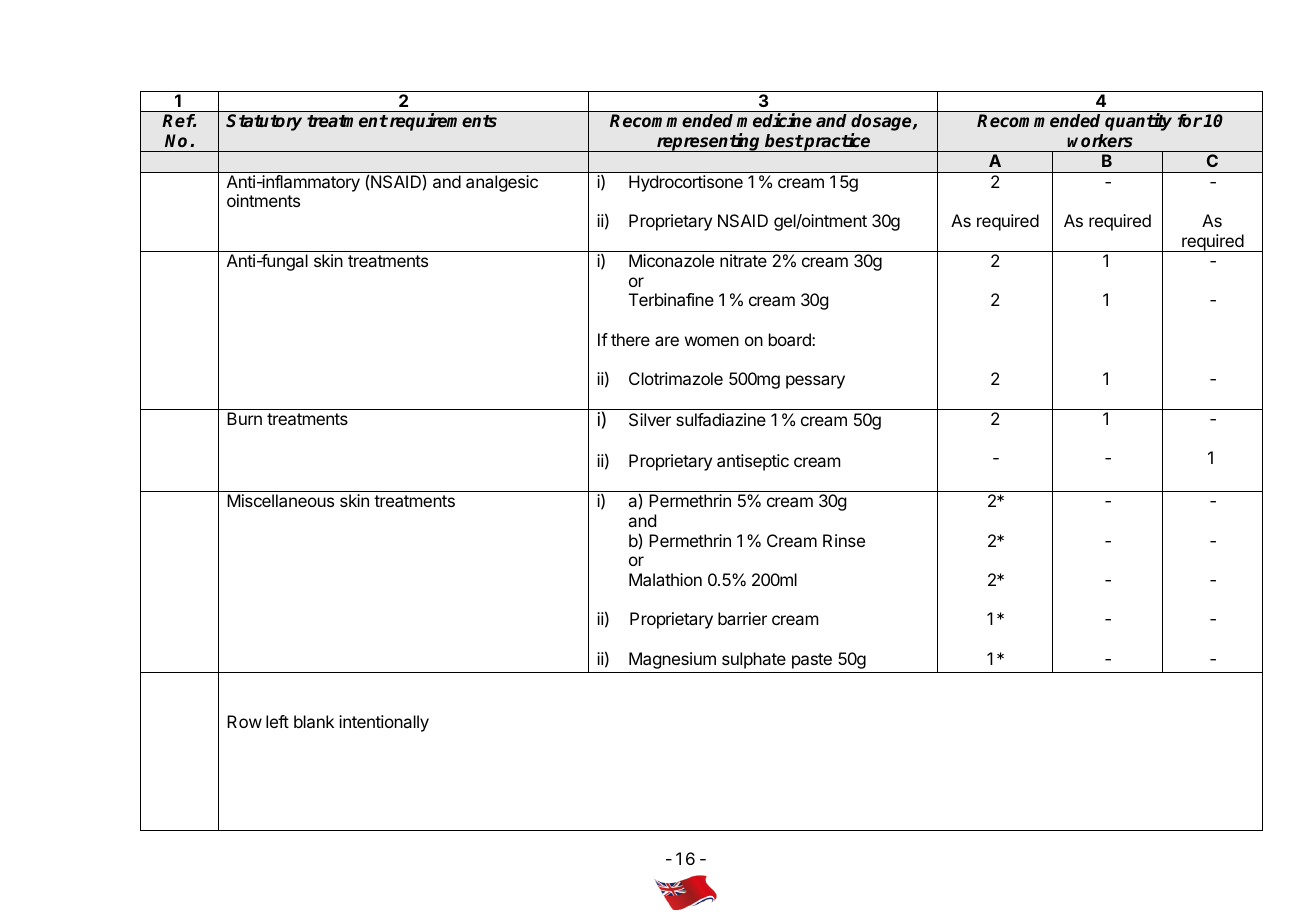 Image resolution: width=1307 pixels, height=924 pixels. What do you see at coordinates (442, 122) in the document?
I see `requirements` at bounding box center [442, 122].
